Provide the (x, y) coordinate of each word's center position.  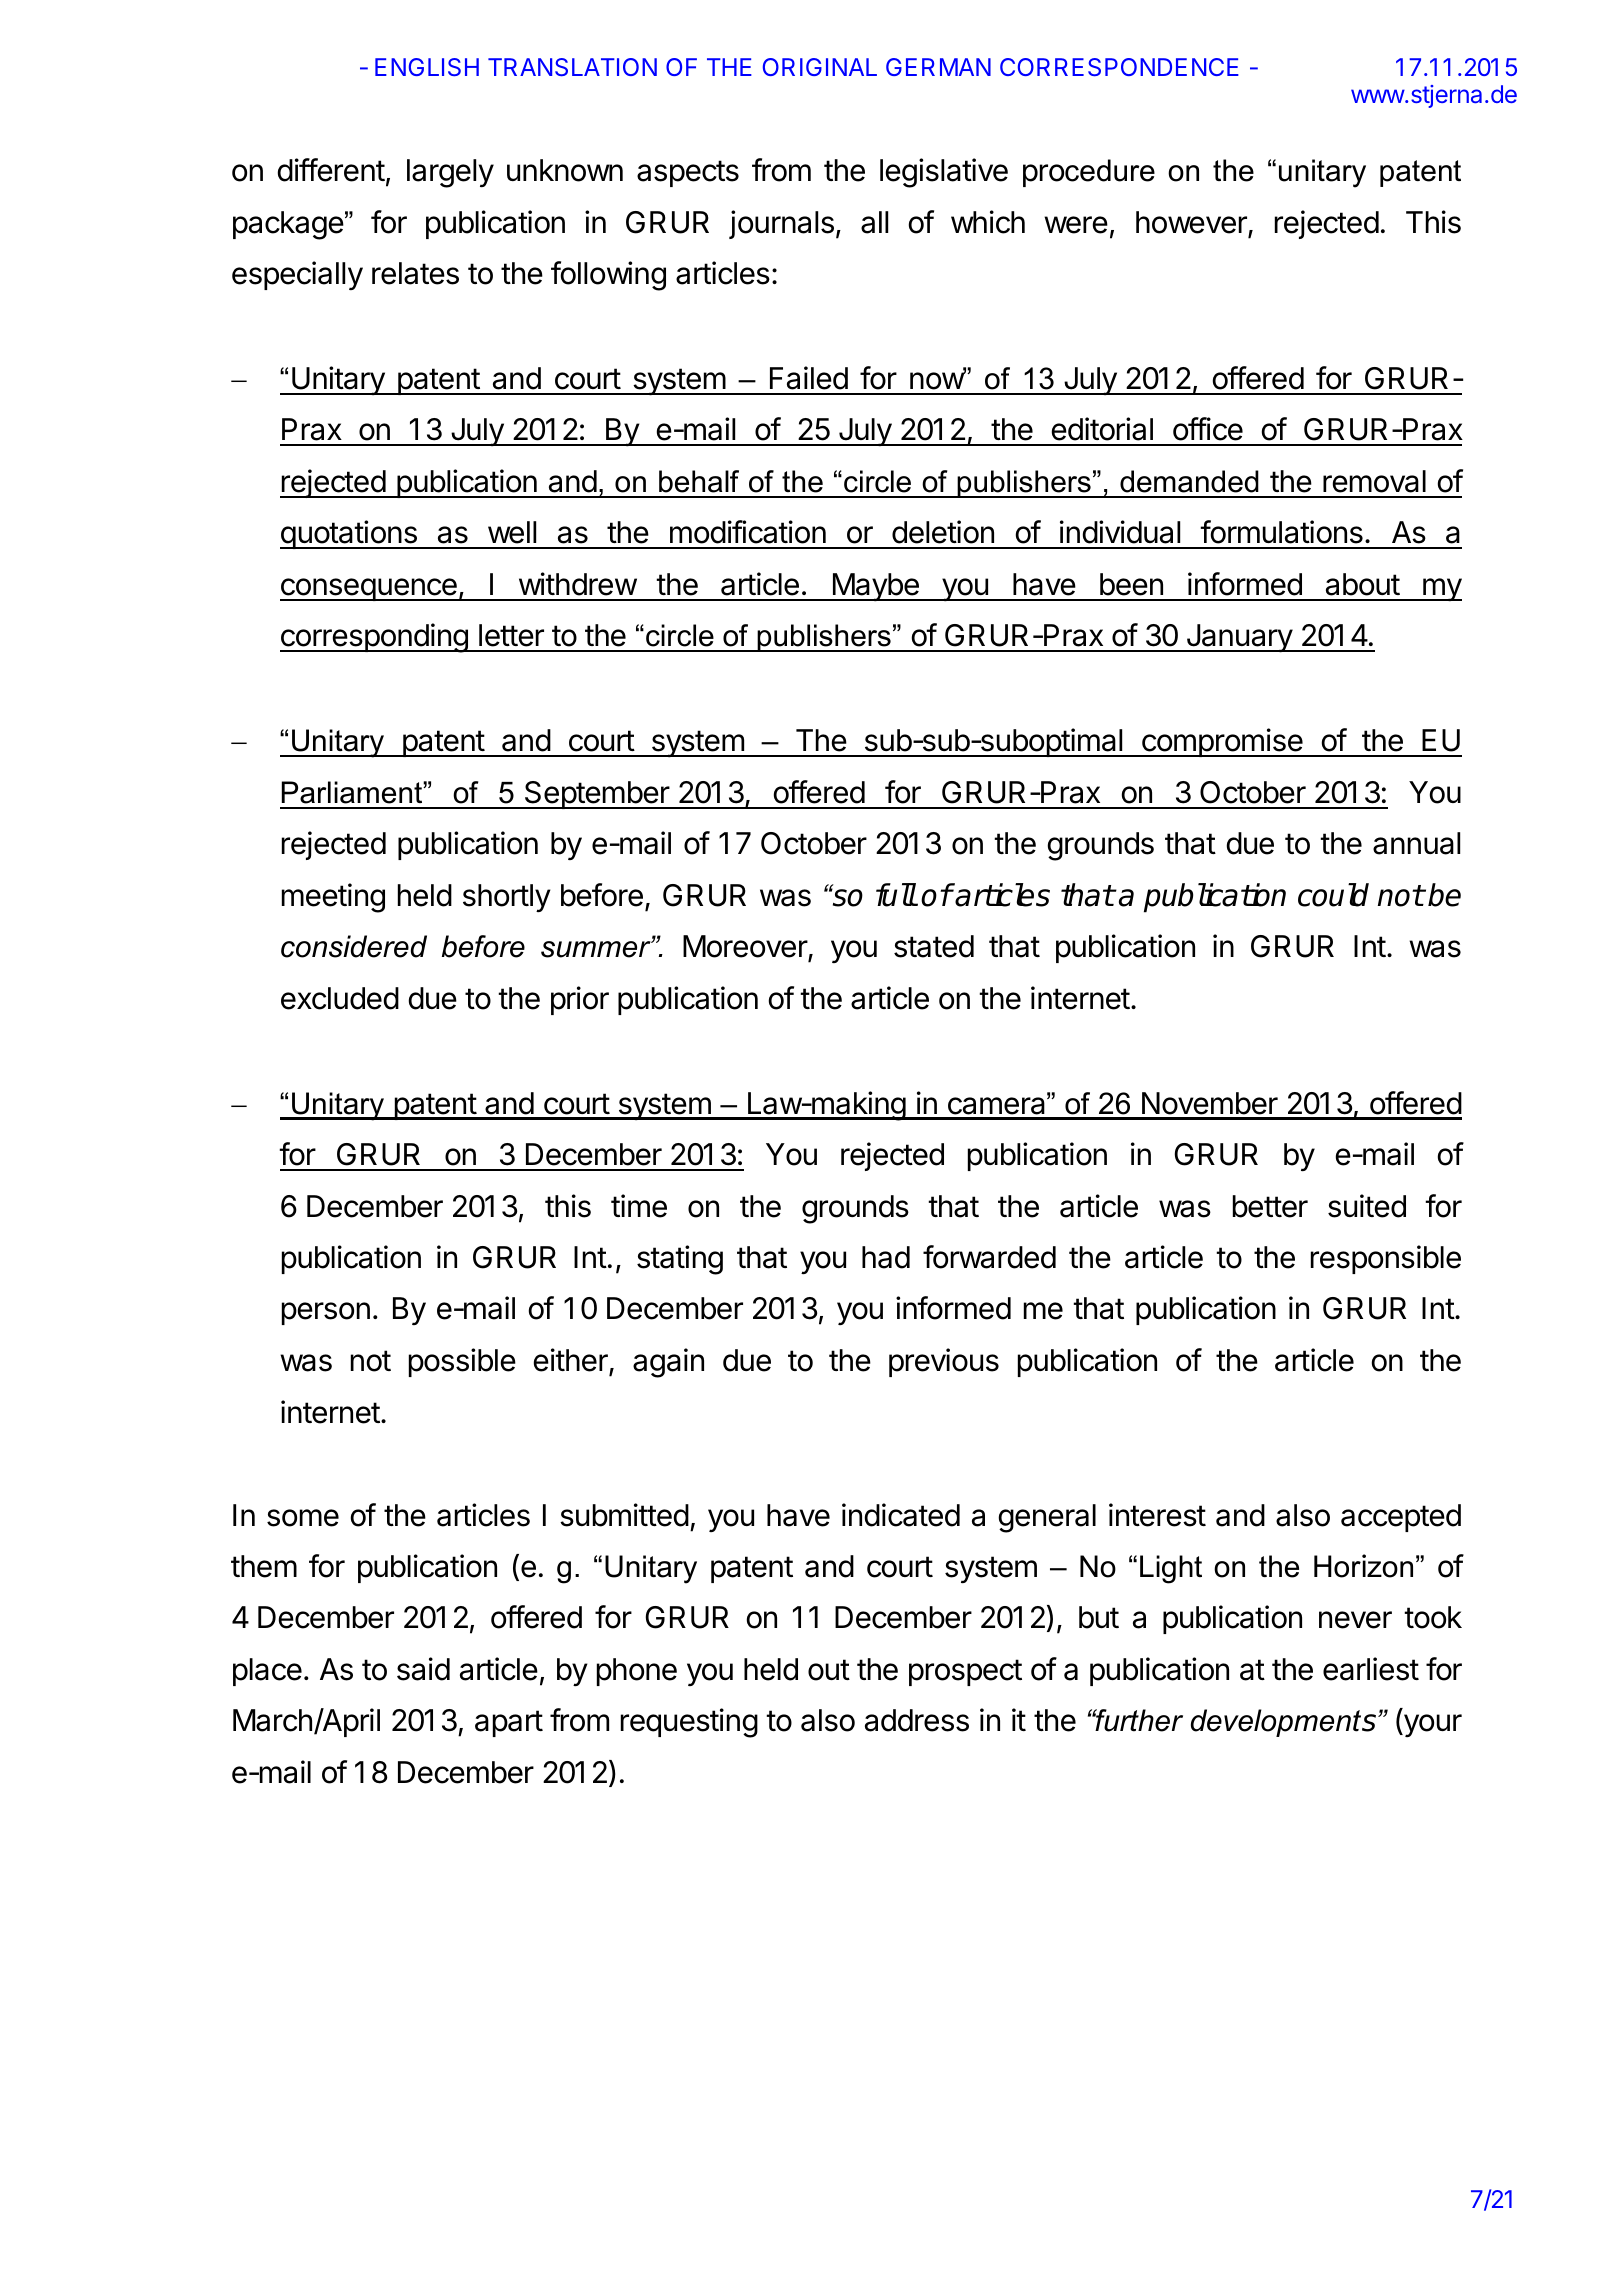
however (1192, 223)
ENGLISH (427, 67)
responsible (1386, 1259)
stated (934, 946)
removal (1374, 481)
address (917, 1720)
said (423, 1669)
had (886, 1257)
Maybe (875, 587)
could (1333, 895)
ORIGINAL (820, 67)
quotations (349, 534)
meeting (333, 898)
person (326, 1313)
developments (1285, 1723)
